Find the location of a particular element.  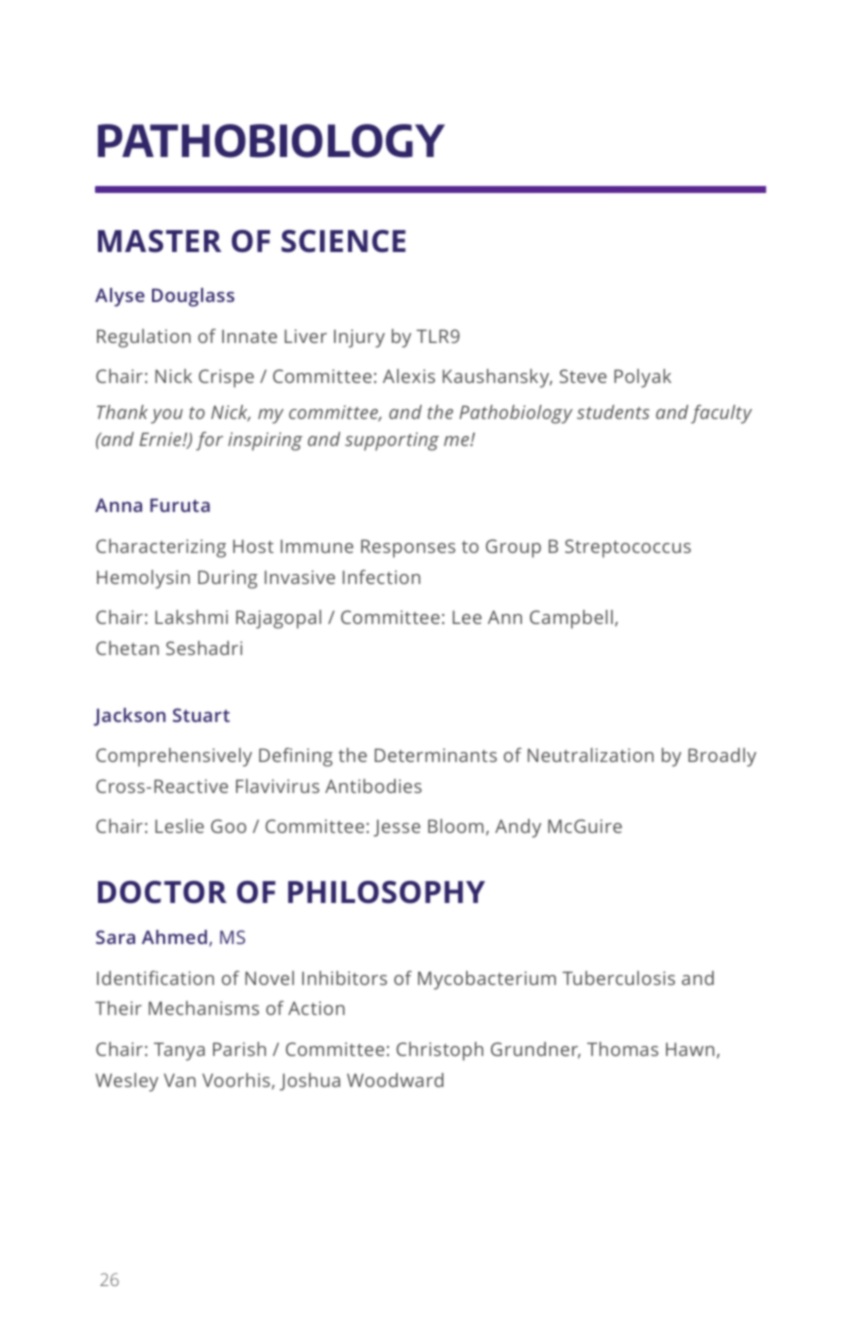

Characterizing is located at coordinates (161, 548).
